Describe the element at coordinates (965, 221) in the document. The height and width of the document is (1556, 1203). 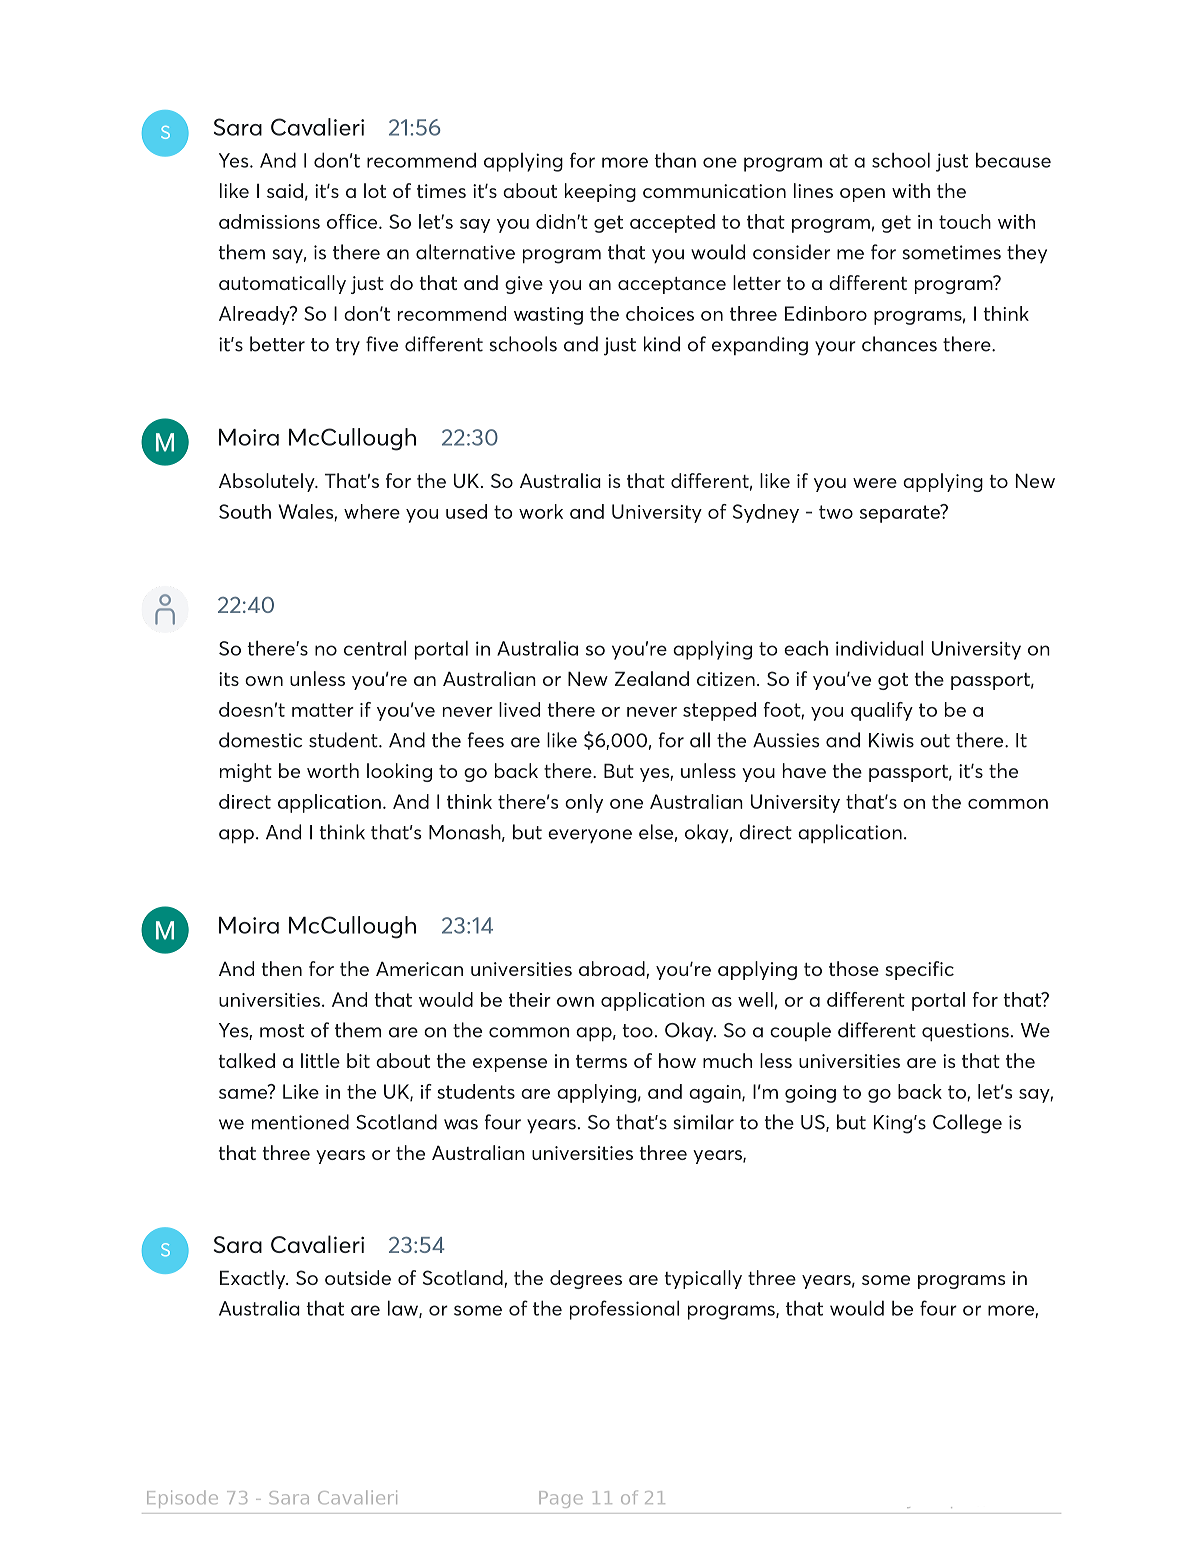
I see `touch` at that location.
